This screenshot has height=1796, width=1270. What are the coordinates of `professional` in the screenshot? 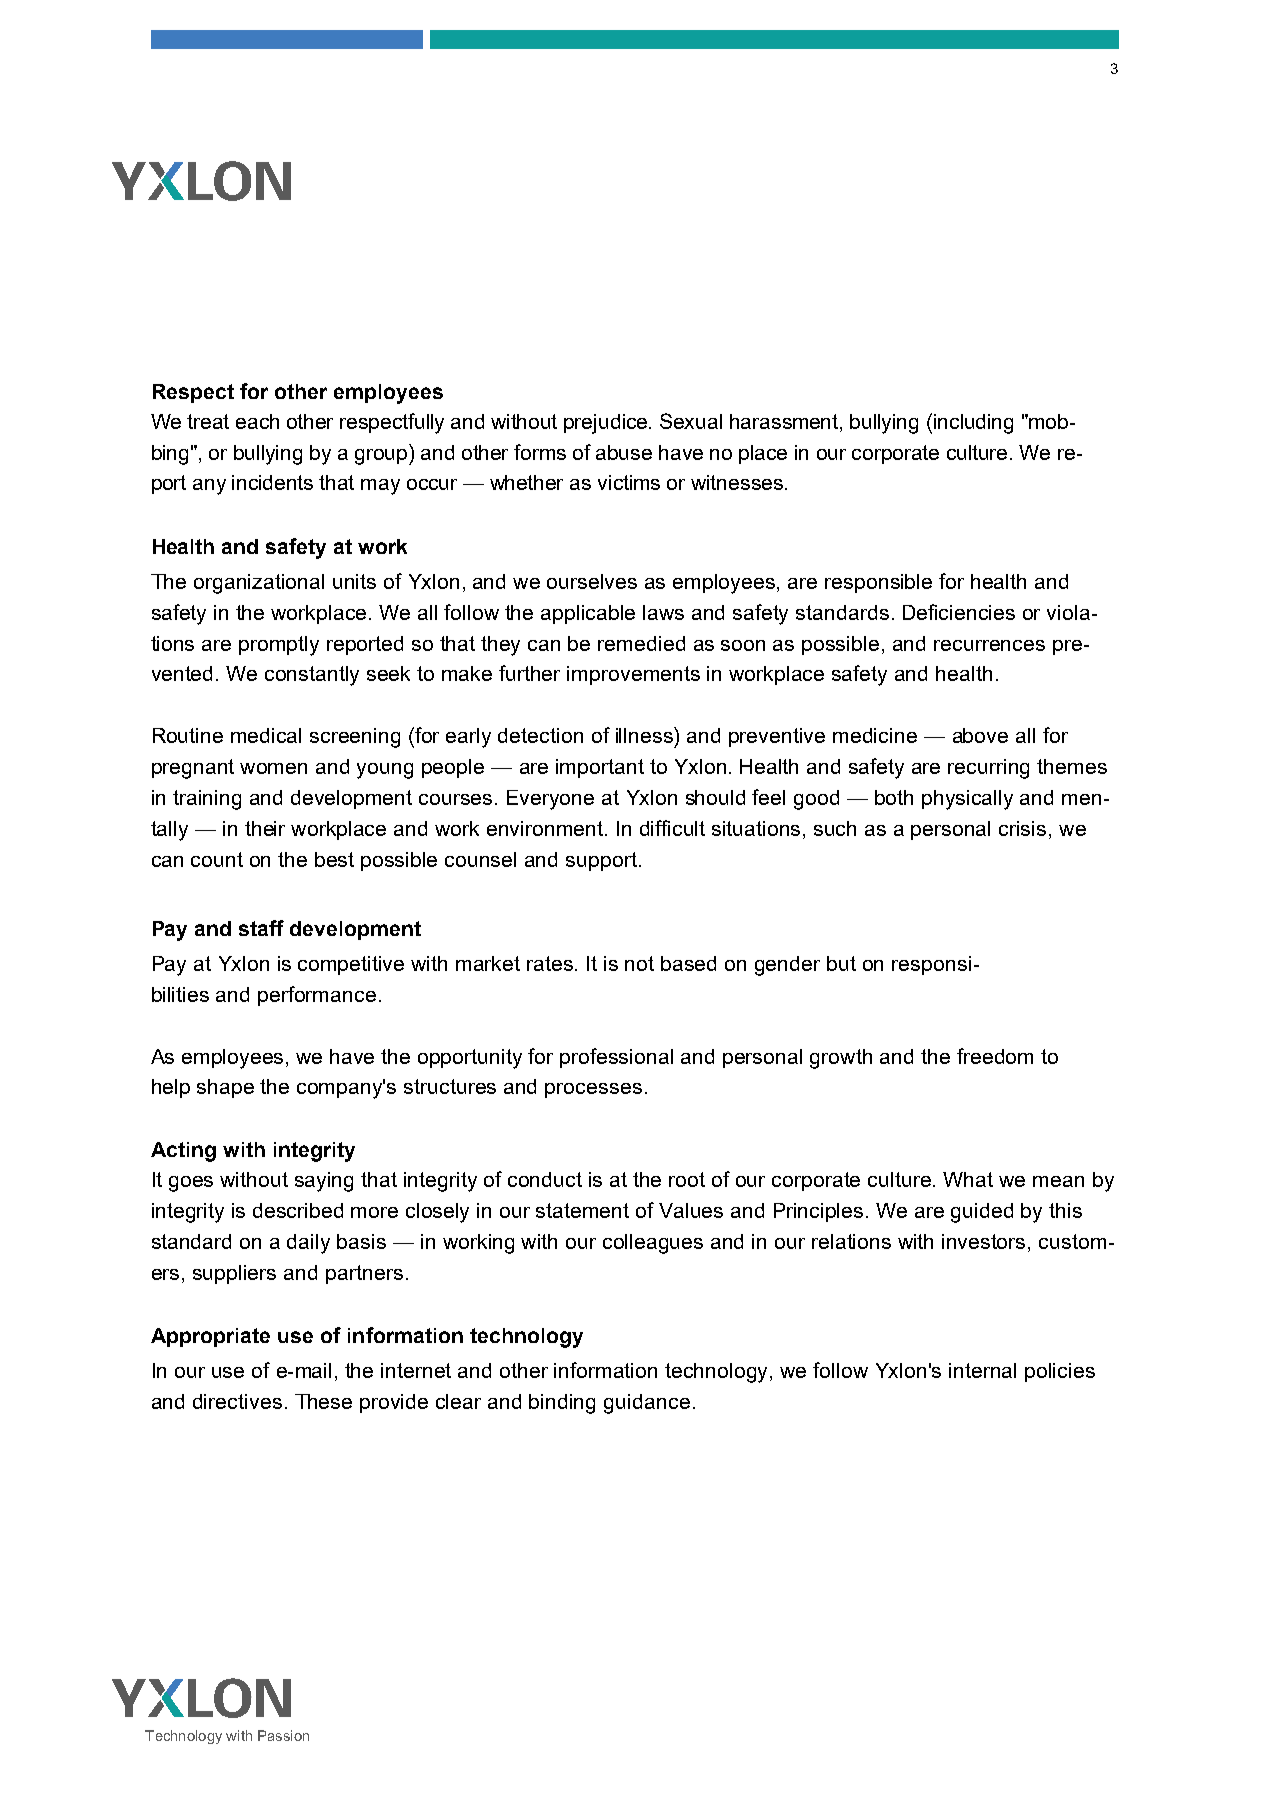 It's located at (616, 1058).
